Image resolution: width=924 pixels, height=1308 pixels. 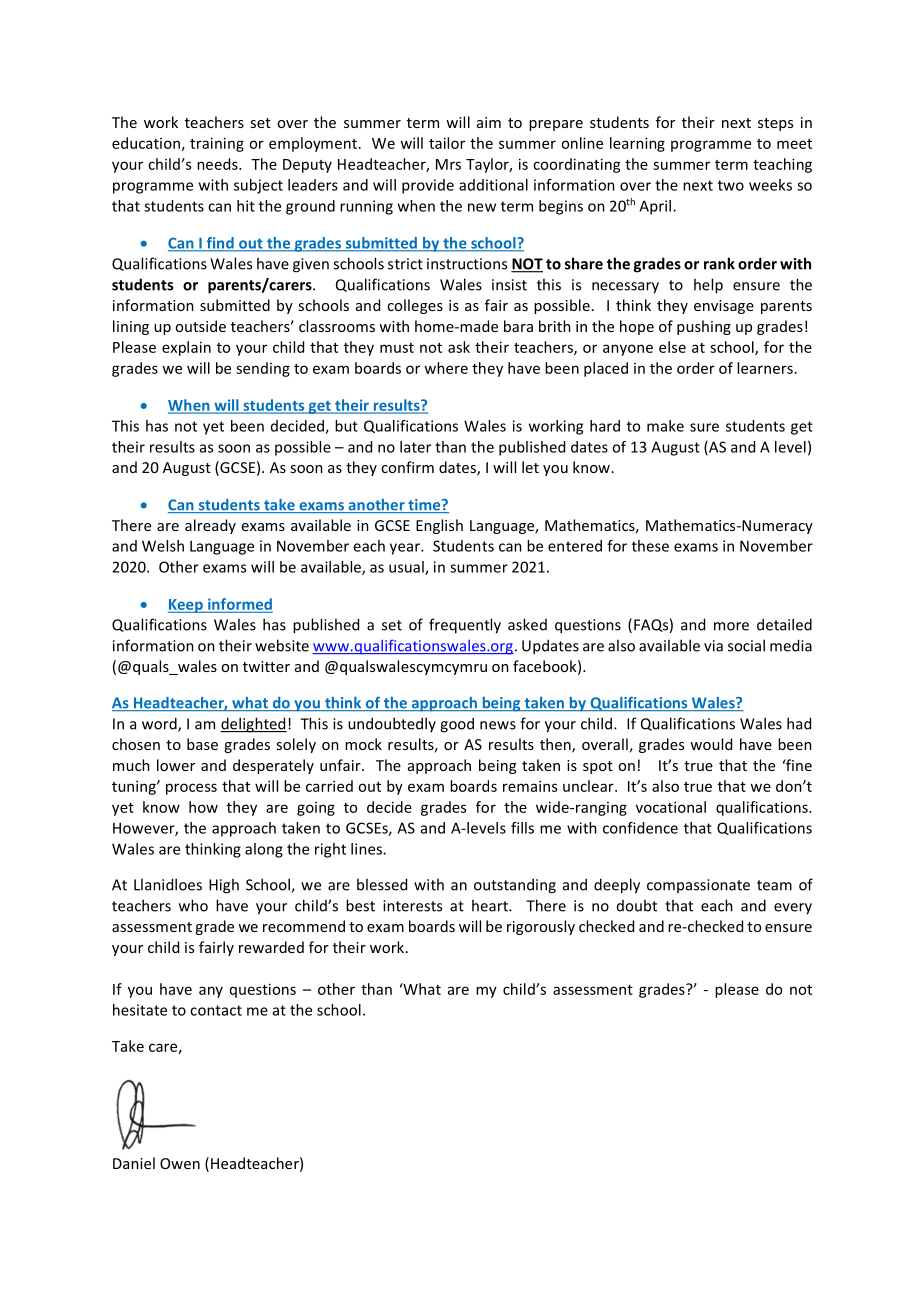 I want to click on vocational, so click(x=671, y=807).
